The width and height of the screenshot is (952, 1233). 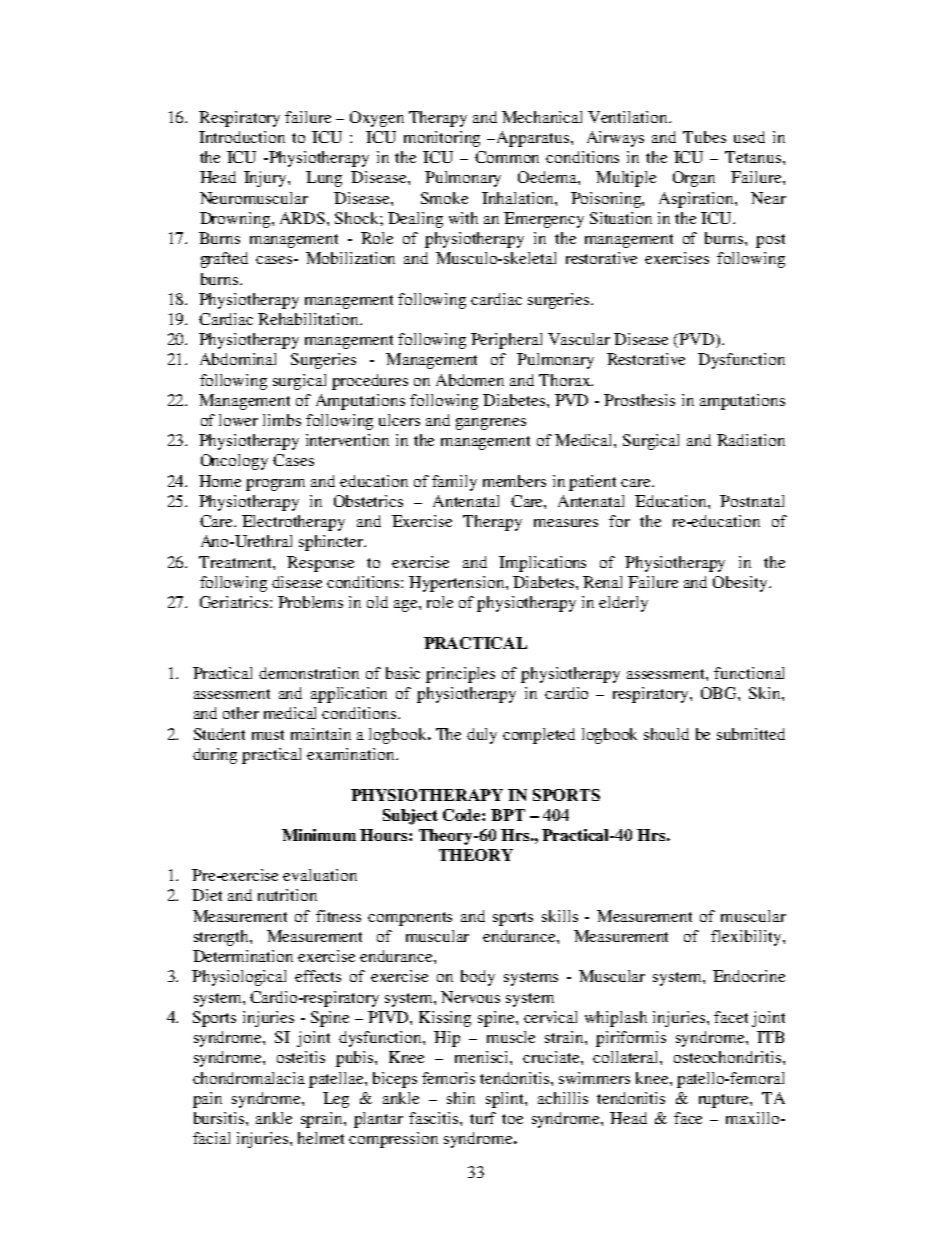 I want to click on must, so click(x=268, y=735).
